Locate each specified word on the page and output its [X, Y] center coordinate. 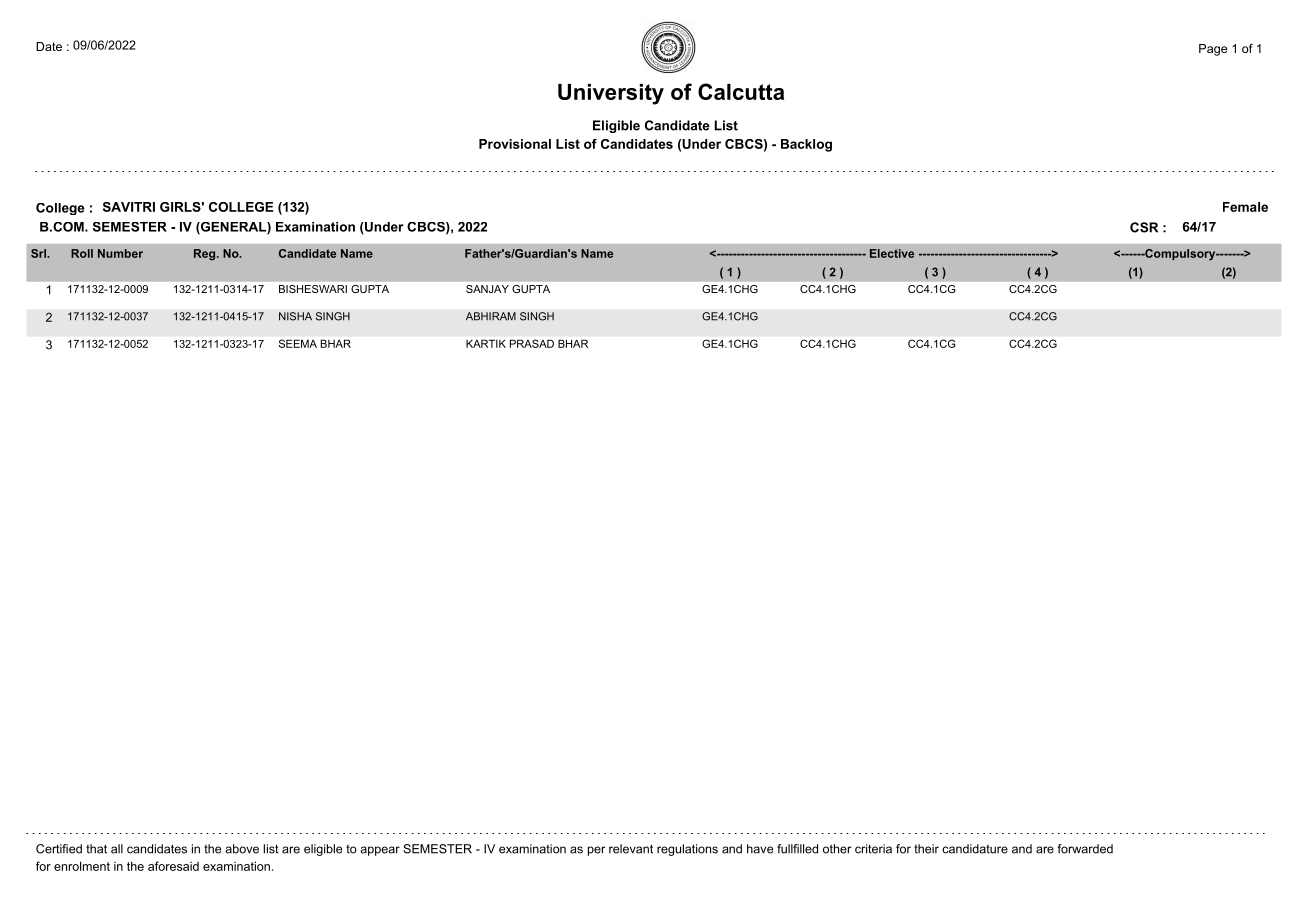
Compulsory [1180, 255]
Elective [892, 253]
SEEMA [298, 343]
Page [1213, 50]
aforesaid [173, 866]
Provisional [515, 144]
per [596, 851]
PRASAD [532, 343]
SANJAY [487, 289]
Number [120, 253]
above [242, 849]
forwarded [1085, 849]
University [611, 94]
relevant [631, 849]
